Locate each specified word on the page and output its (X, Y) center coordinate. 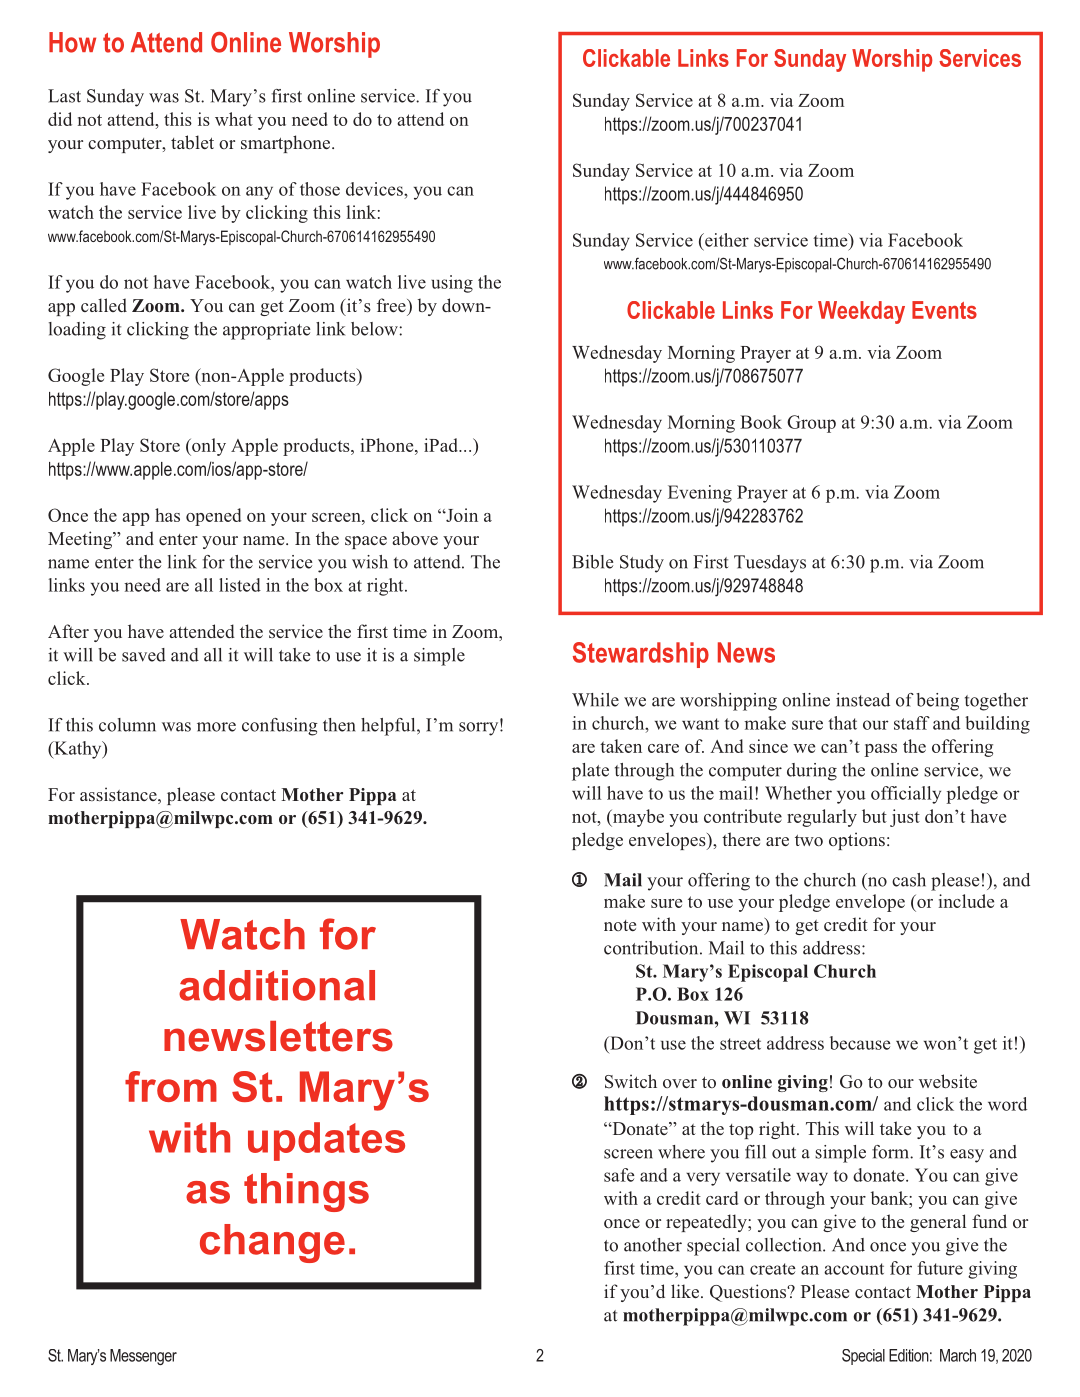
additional (277, 985)
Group (811, 424)
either (726, 240)
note (620, 925)
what (234, 119)
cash (909, 880)
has (167, 515)
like (685, 1291)
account (854, 1269)
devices (375, 189)
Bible (592, 562)
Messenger (143, 1357)
